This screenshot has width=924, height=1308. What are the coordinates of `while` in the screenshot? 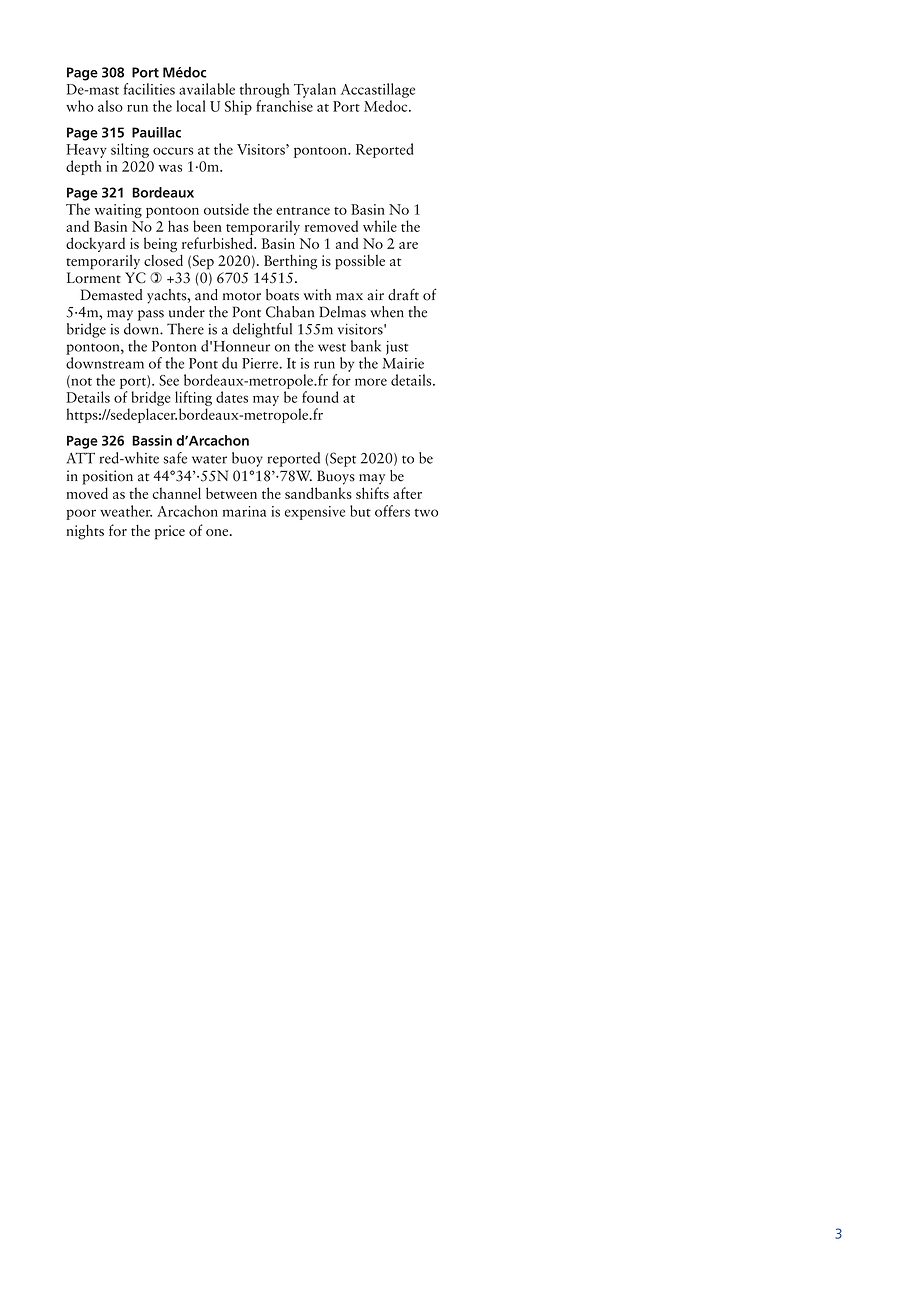 It's located at (380, 226).
